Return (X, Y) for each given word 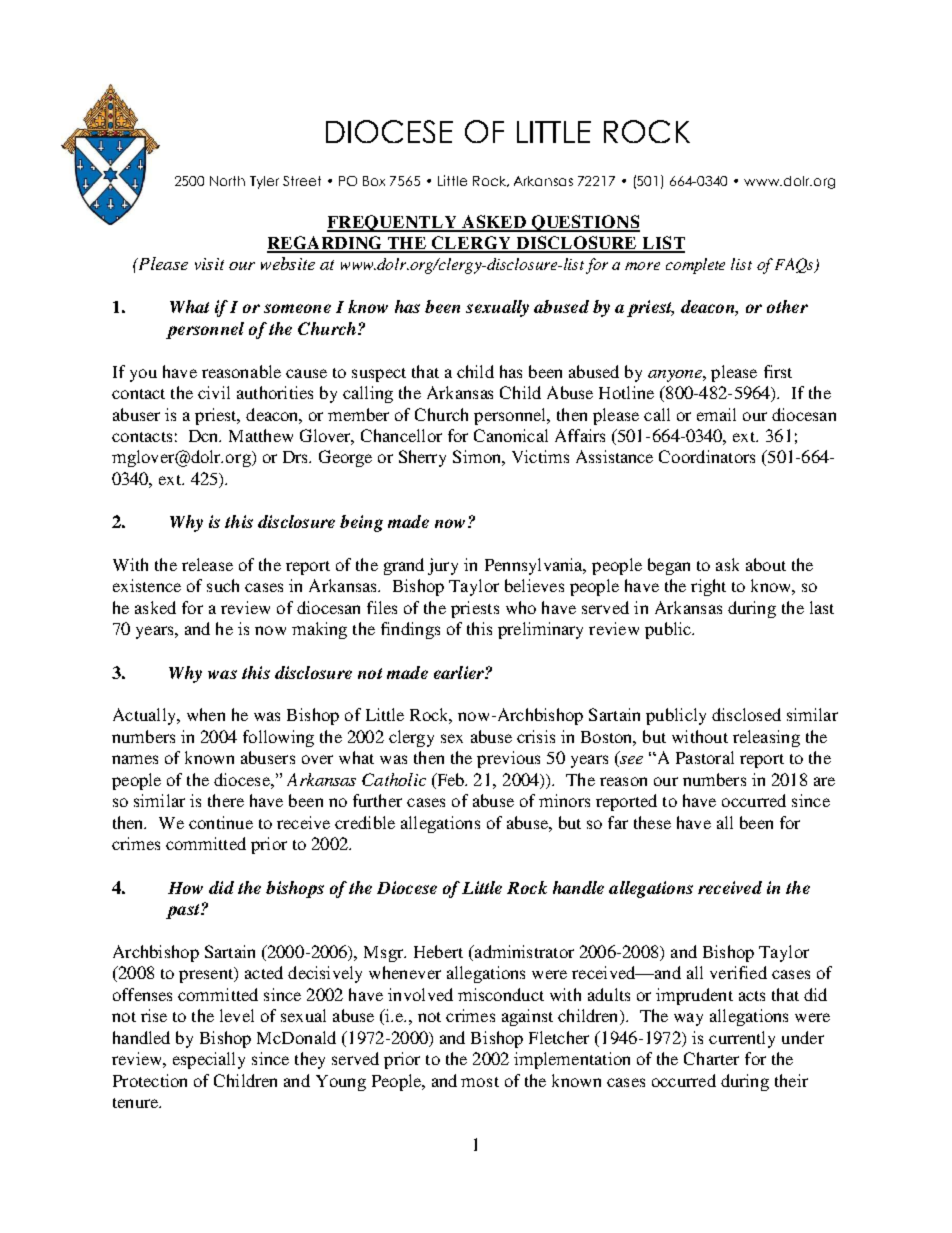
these (652, 822)
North (227, 181)
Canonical (511, 435)
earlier (460, 672)
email (716, 414)
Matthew (261, 435)
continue (221, 822)
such (223, 585)
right (708, 587)
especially (209, 1060)
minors (564, 800)
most (480, 1082)
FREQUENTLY (393, 223)
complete (695, 266)
